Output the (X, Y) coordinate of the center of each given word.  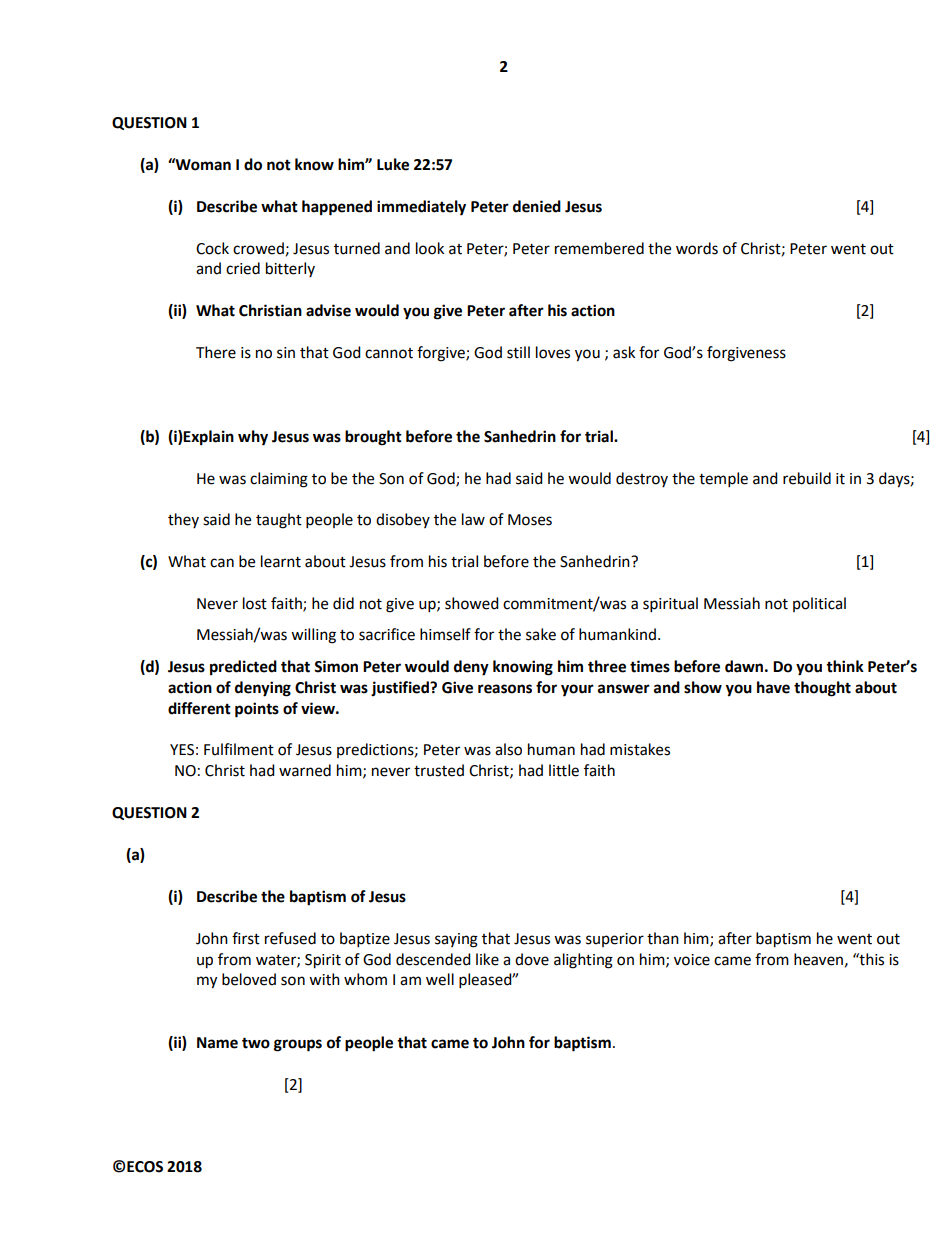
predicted (243, 668)
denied (537, 206)
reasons (505, 689)
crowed (258, 248)
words (697, 248)
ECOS (145, 1167)
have (773, 687)
